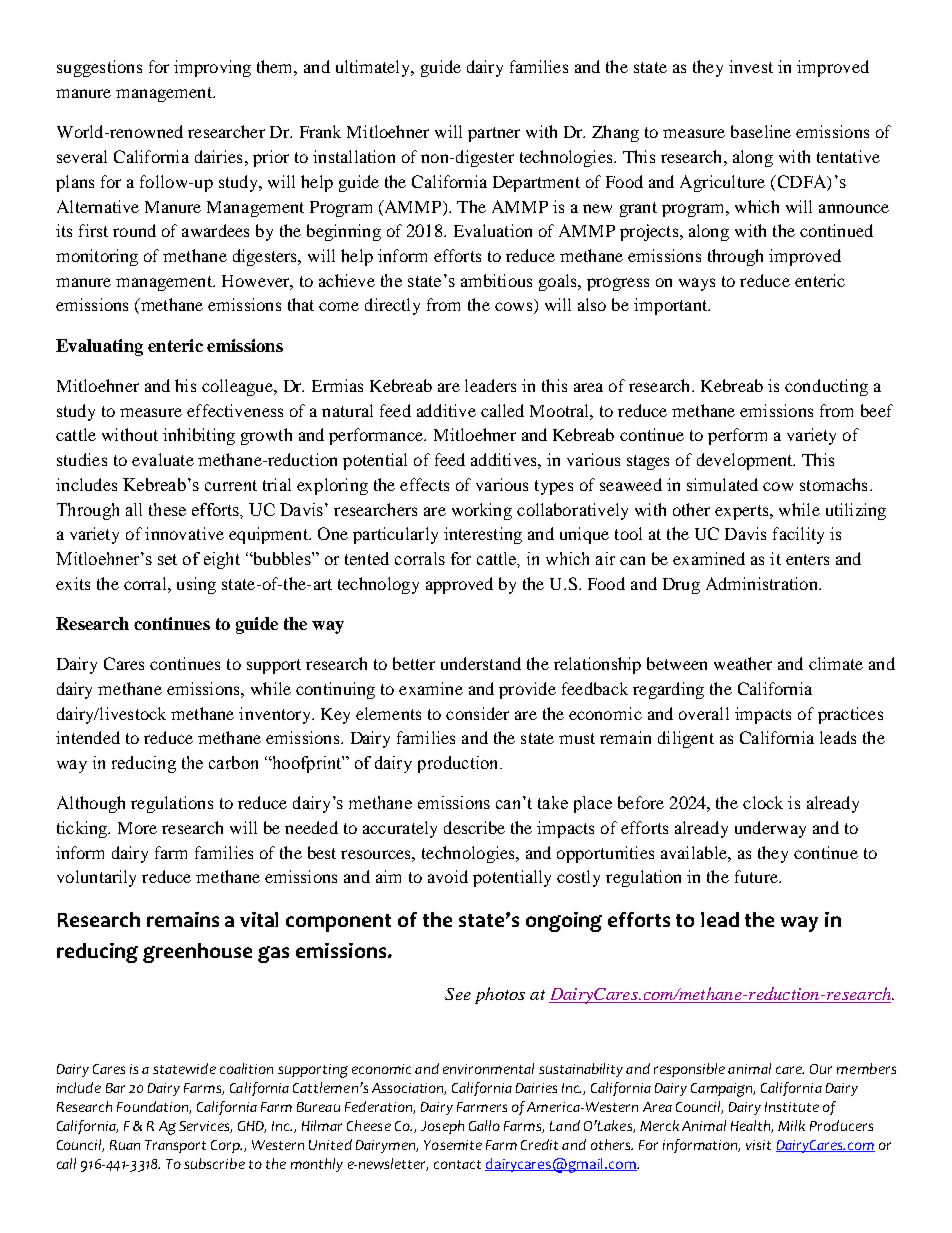  I want to click on Transport, so click(175, 1146).
